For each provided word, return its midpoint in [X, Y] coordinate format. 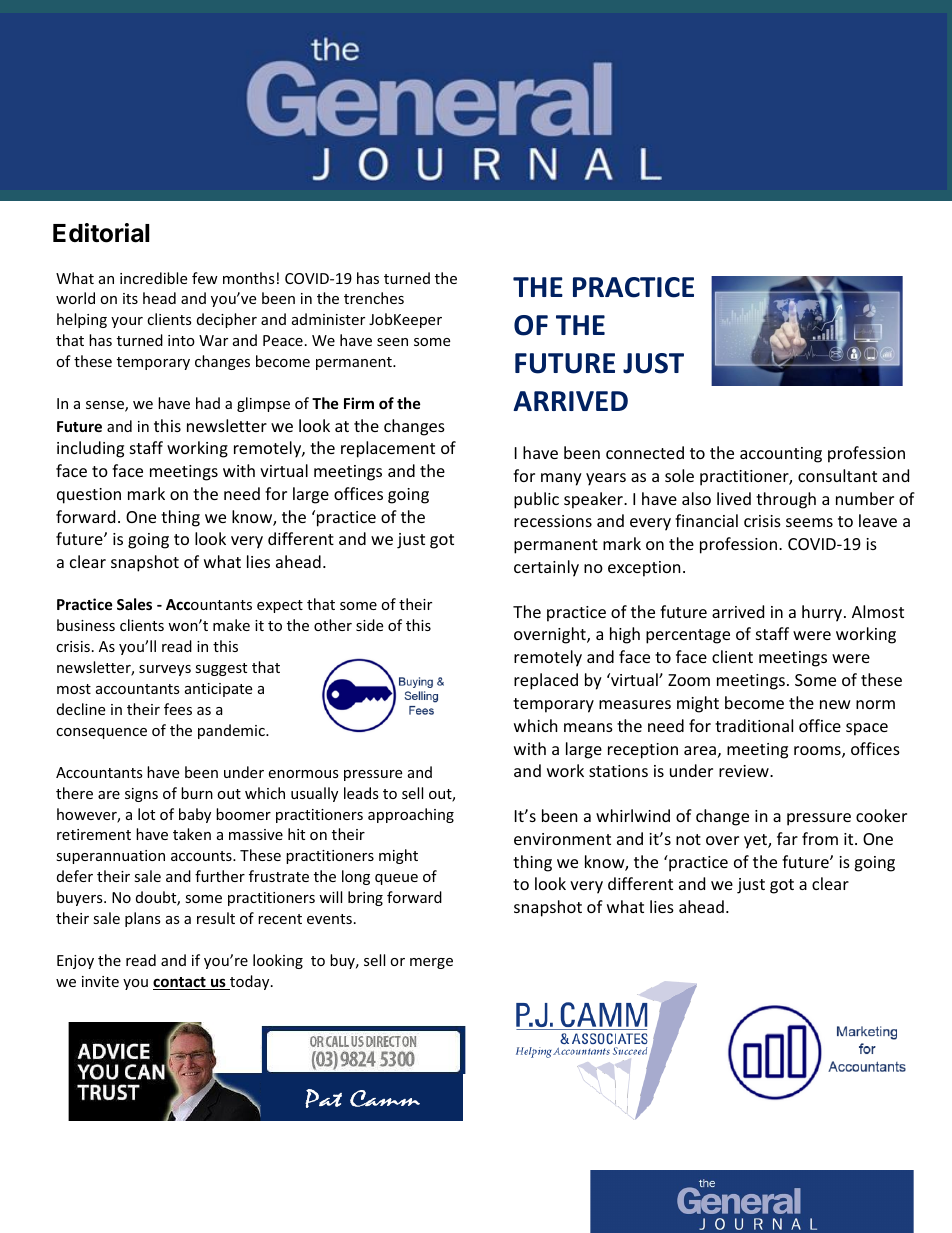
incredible [153, 278]
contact [180, 983]
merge [431, 963]
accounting [781, 455]
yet [756, 841]
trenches [374, 298]
